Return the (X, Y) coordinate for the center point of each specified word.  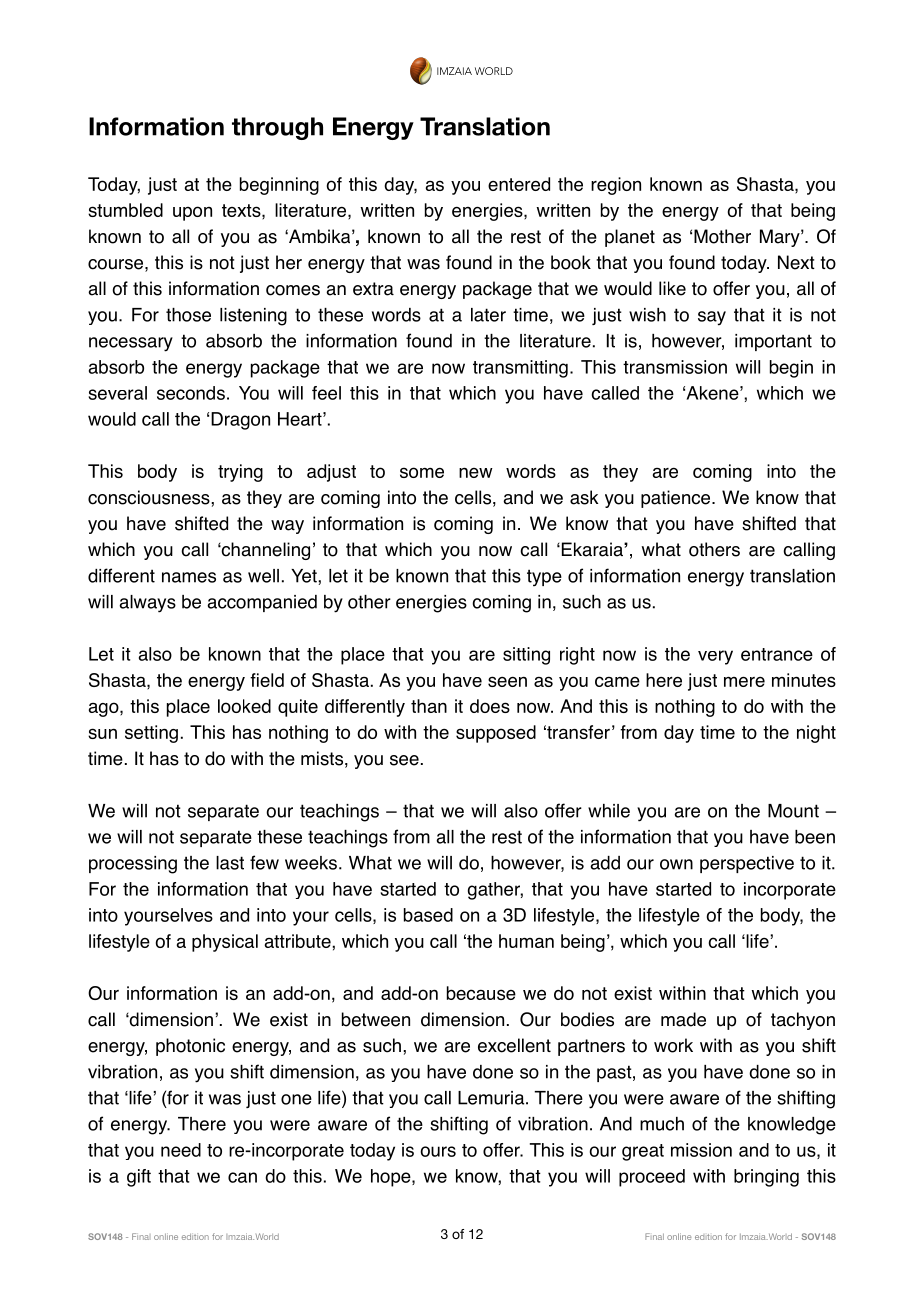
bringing (766, 1178)
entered (519, 184)
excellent (514, 1045)
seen (507, 681)
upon (192, 213)
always (147, 604)
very (715, 657)
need (181, 1150)
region (616, 186)
